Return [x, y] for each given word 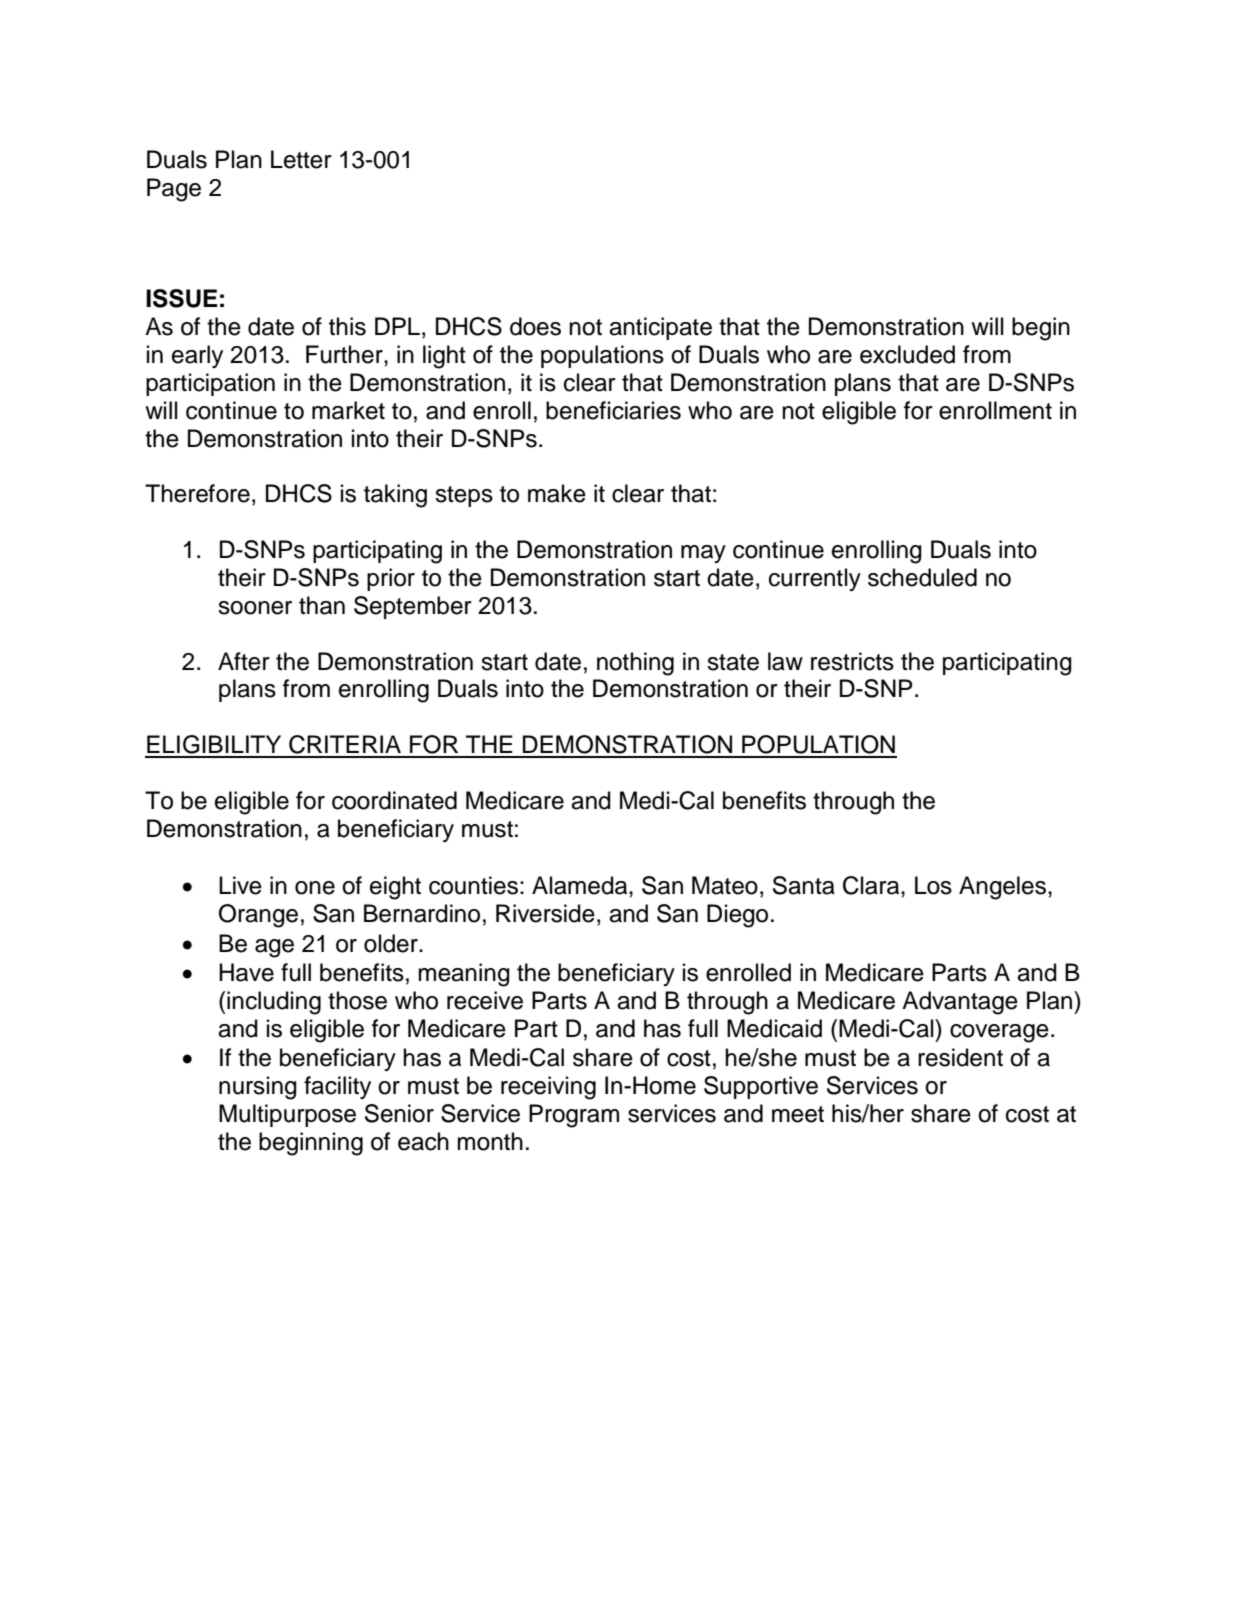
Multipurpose [287, 1115]
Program [574, 1116]
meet [798, 1114]
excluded [907, 354]
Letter [301, 159]
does [535, 326]
